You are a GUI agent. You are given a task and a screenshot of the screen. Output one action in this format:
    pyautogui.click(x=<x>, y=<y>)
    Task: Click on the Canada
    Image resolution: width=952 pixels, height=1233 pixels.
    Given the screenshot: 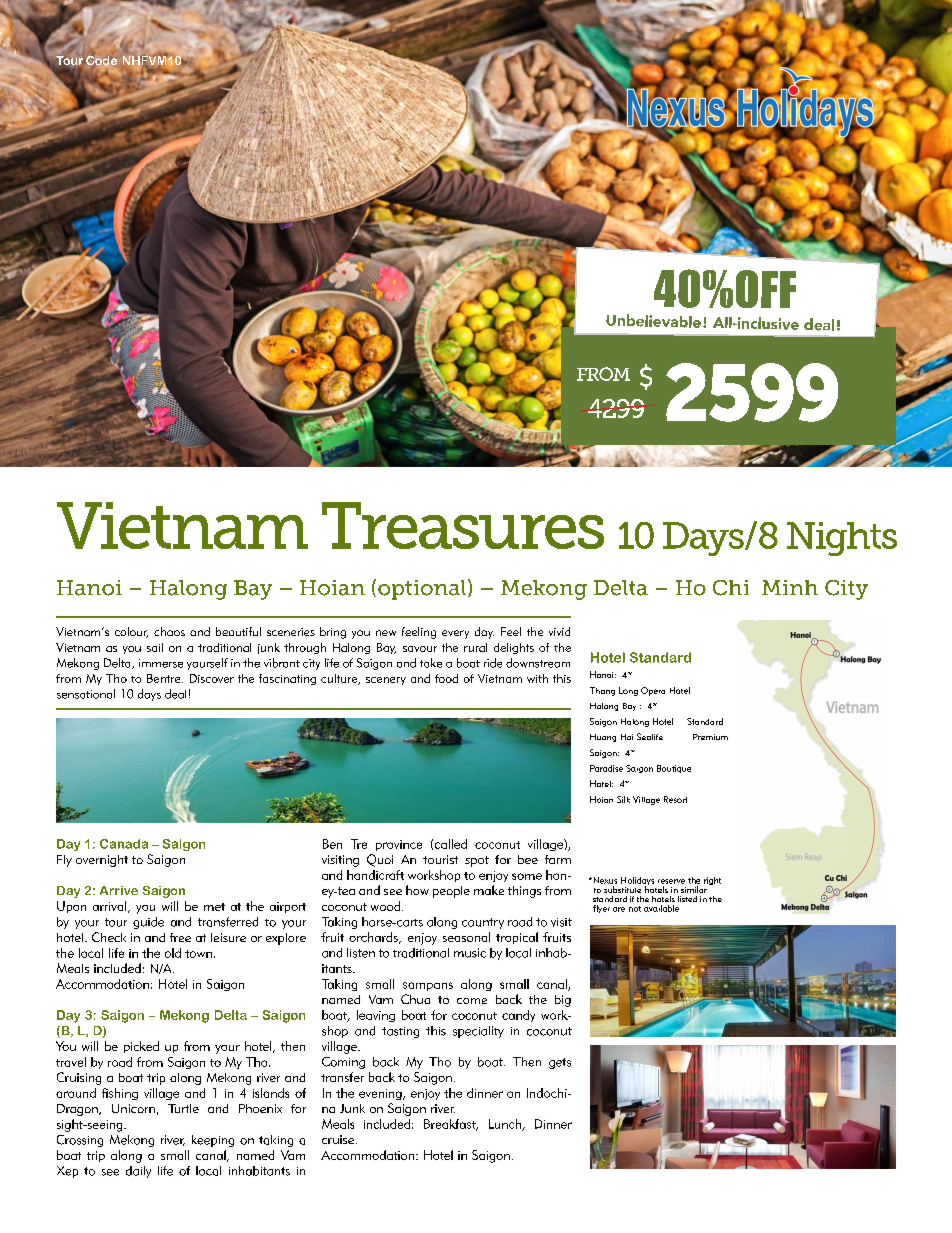 What is the action you would take?
    pyautogui.click(x=124, y=844)
